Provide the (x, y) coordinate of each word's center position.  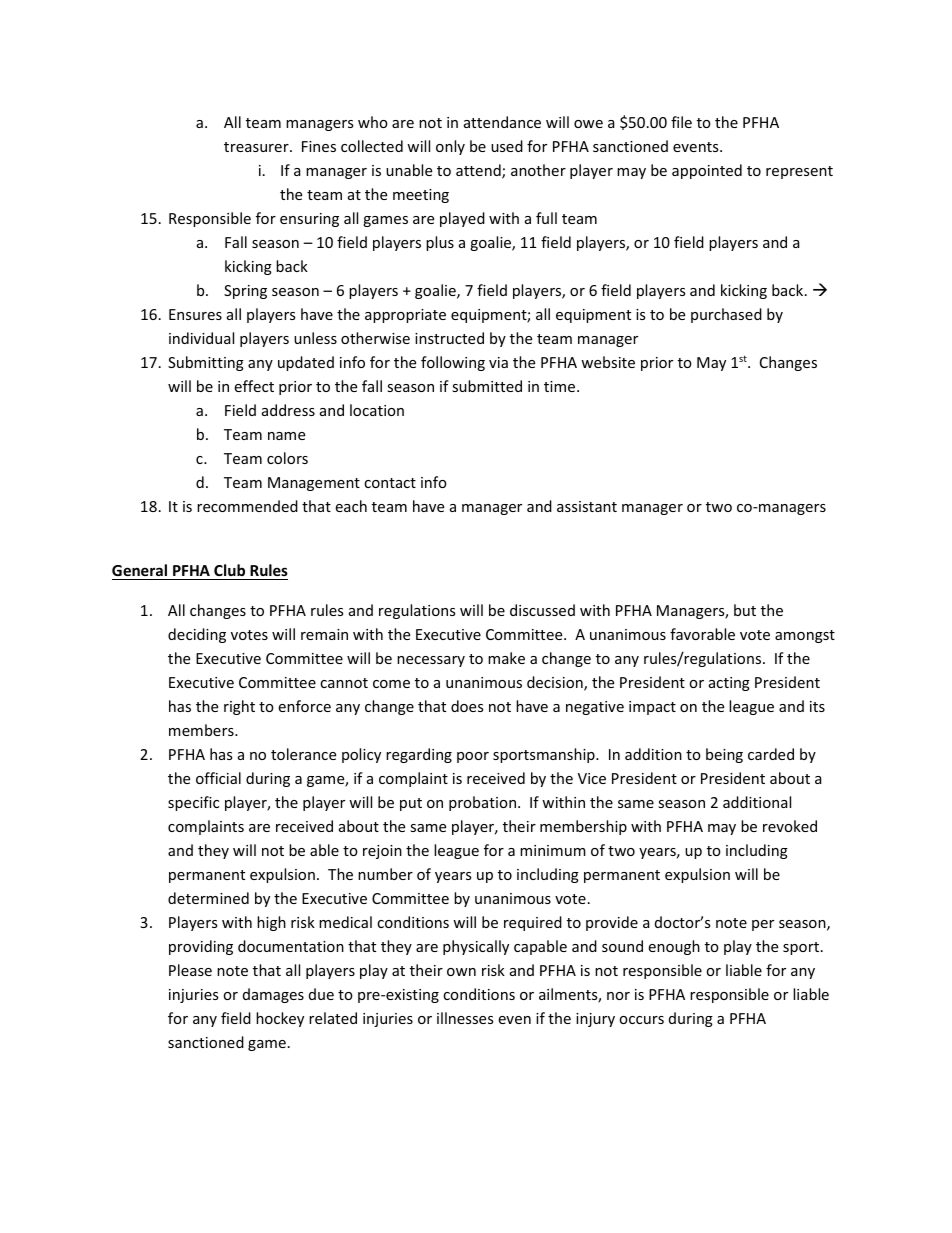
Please (190, 970)
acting (729, 684)
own (461, 972)
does (467, 706)
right (239, 707)
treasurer (257, 147)
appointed (707, 171)
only (450, 147)
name (286, 436)
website (608, 362)
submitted (487, 386)
